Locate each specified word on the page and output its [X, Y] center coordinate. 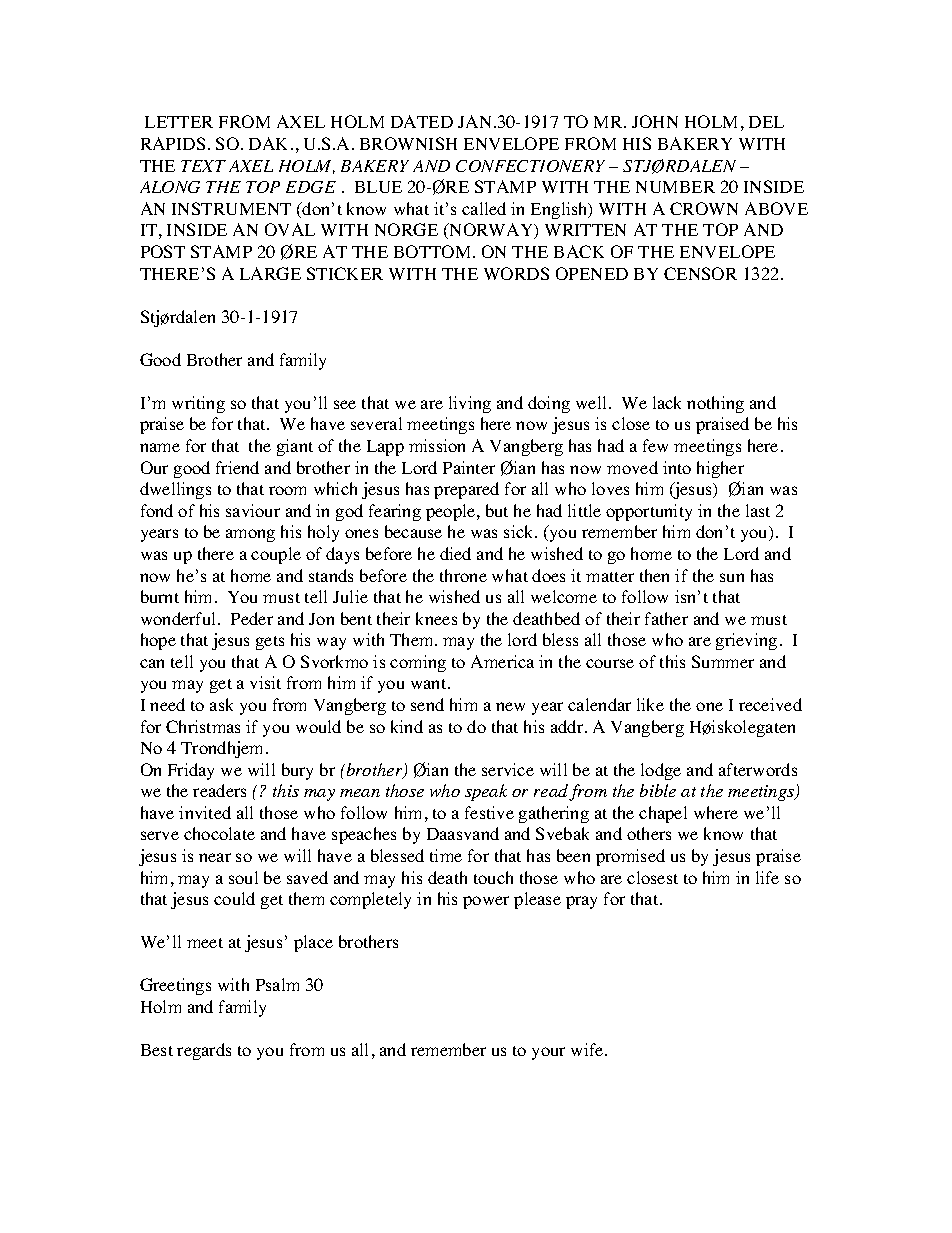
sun [732, 577]
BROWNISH [408, 143]
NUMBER [675, 187]
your [548, 1053]
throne [463, 575]
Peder [252, 618]
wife [588, 1049]
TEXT [203, 166]
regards [204, 1051]
